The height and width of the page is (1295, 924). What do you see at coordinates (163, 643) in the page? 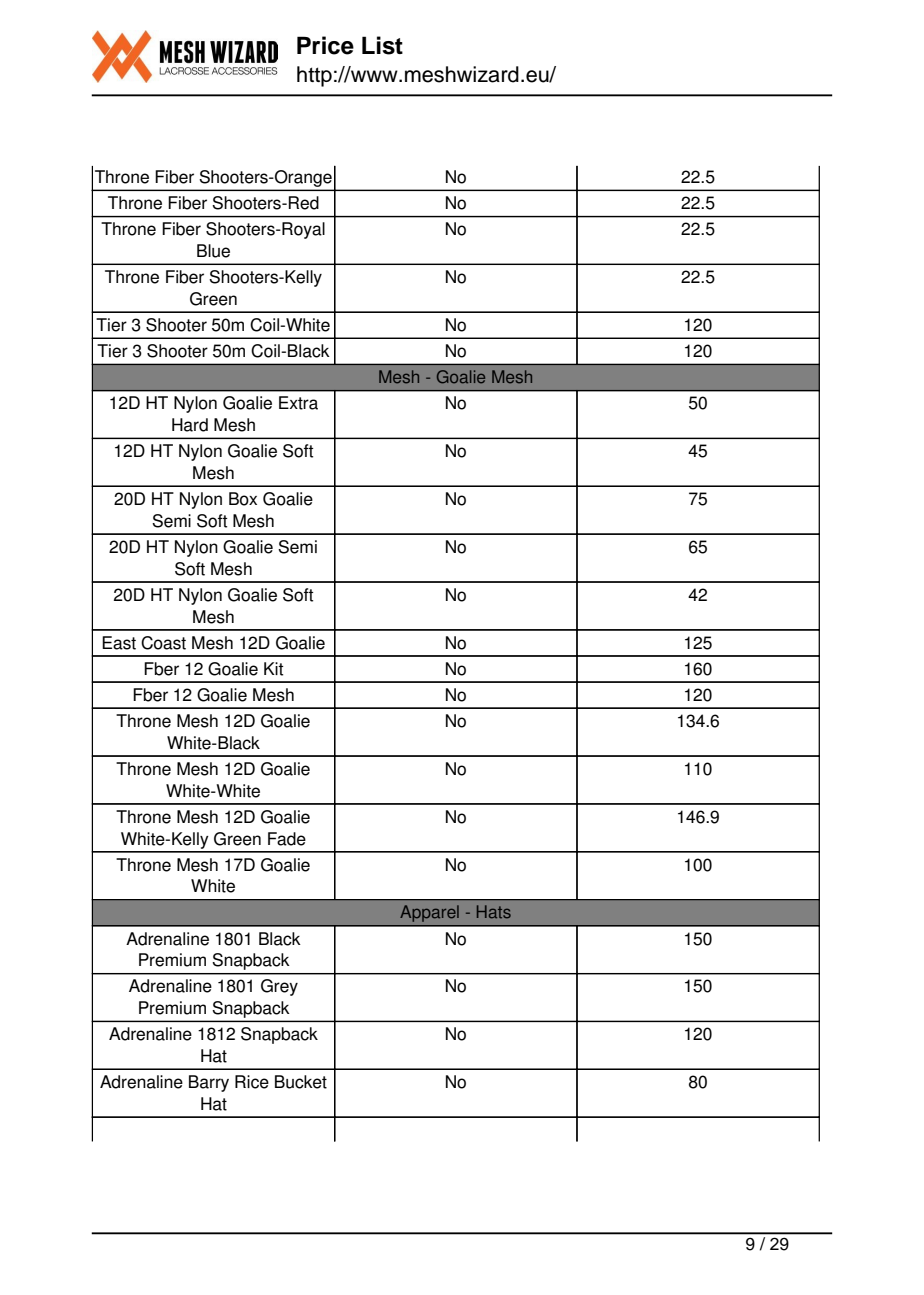
I see `Coast` at bounding box center [163, 643].
